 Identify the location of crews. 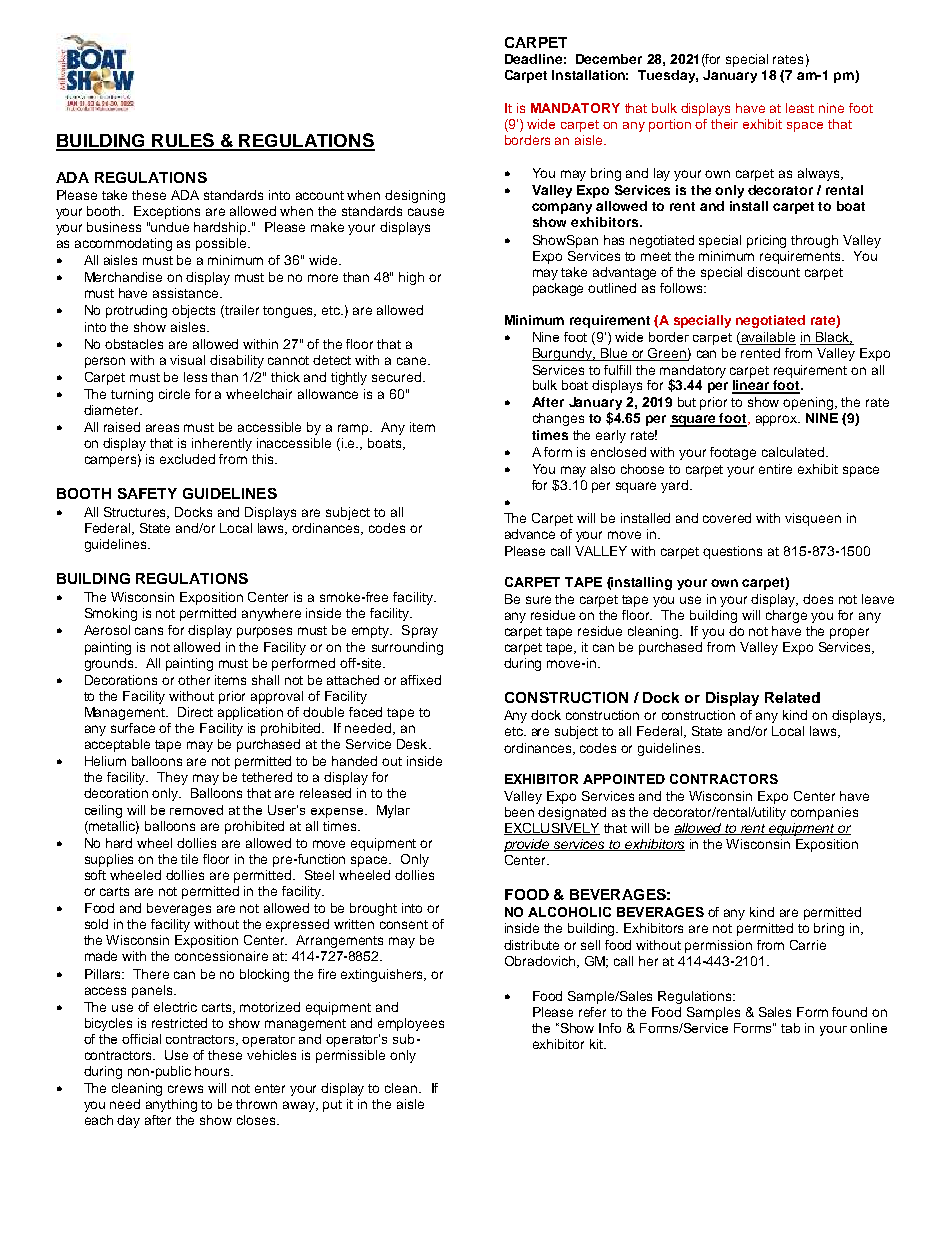
(185, 1089).
